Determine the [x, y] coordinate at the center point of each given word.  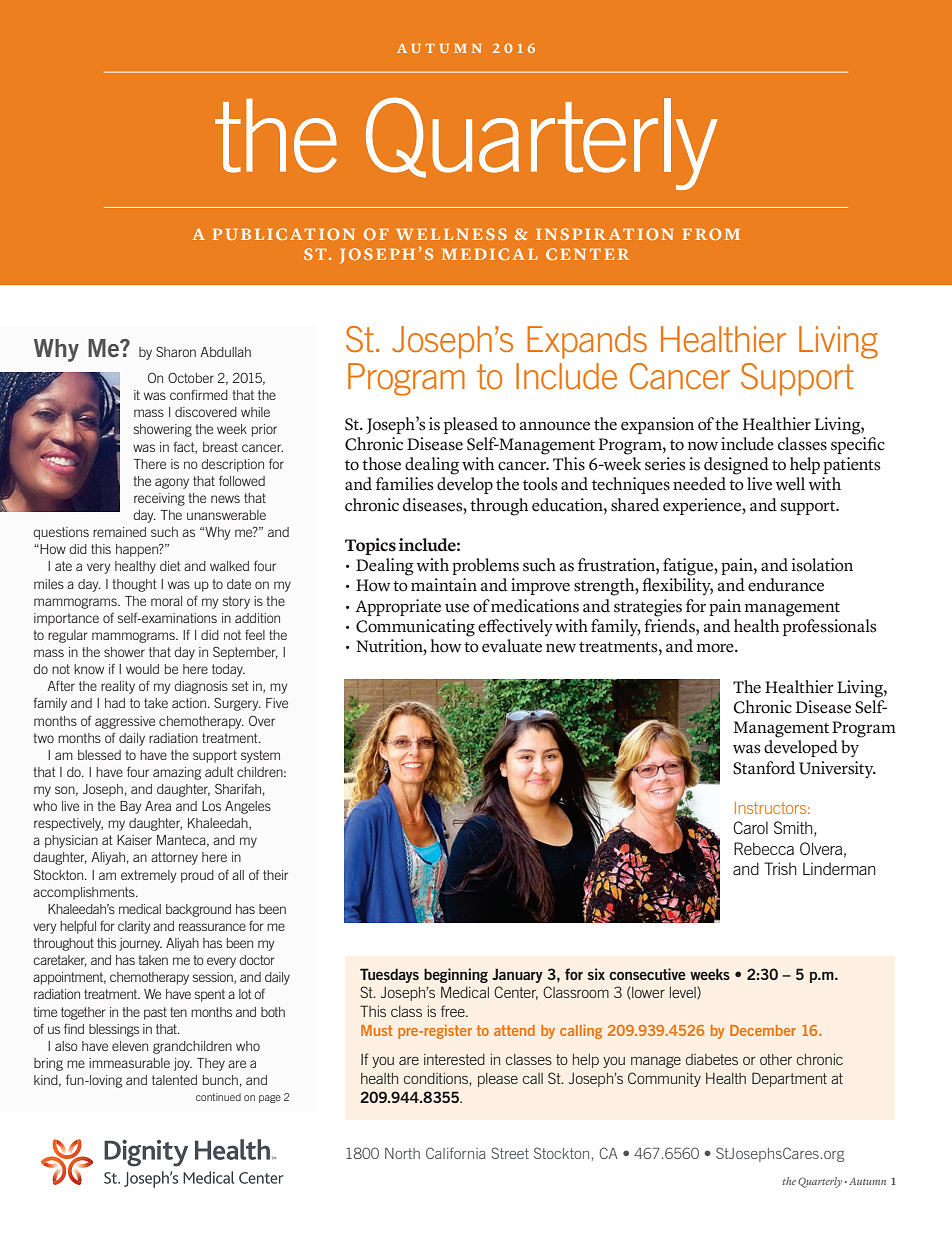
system [260, 756]
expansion [657, 425]
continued [218, 1097]
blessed [99, 755]
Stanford [764, 768]
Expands [587, 342]
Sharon [176, 351]
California [456, 1153]
